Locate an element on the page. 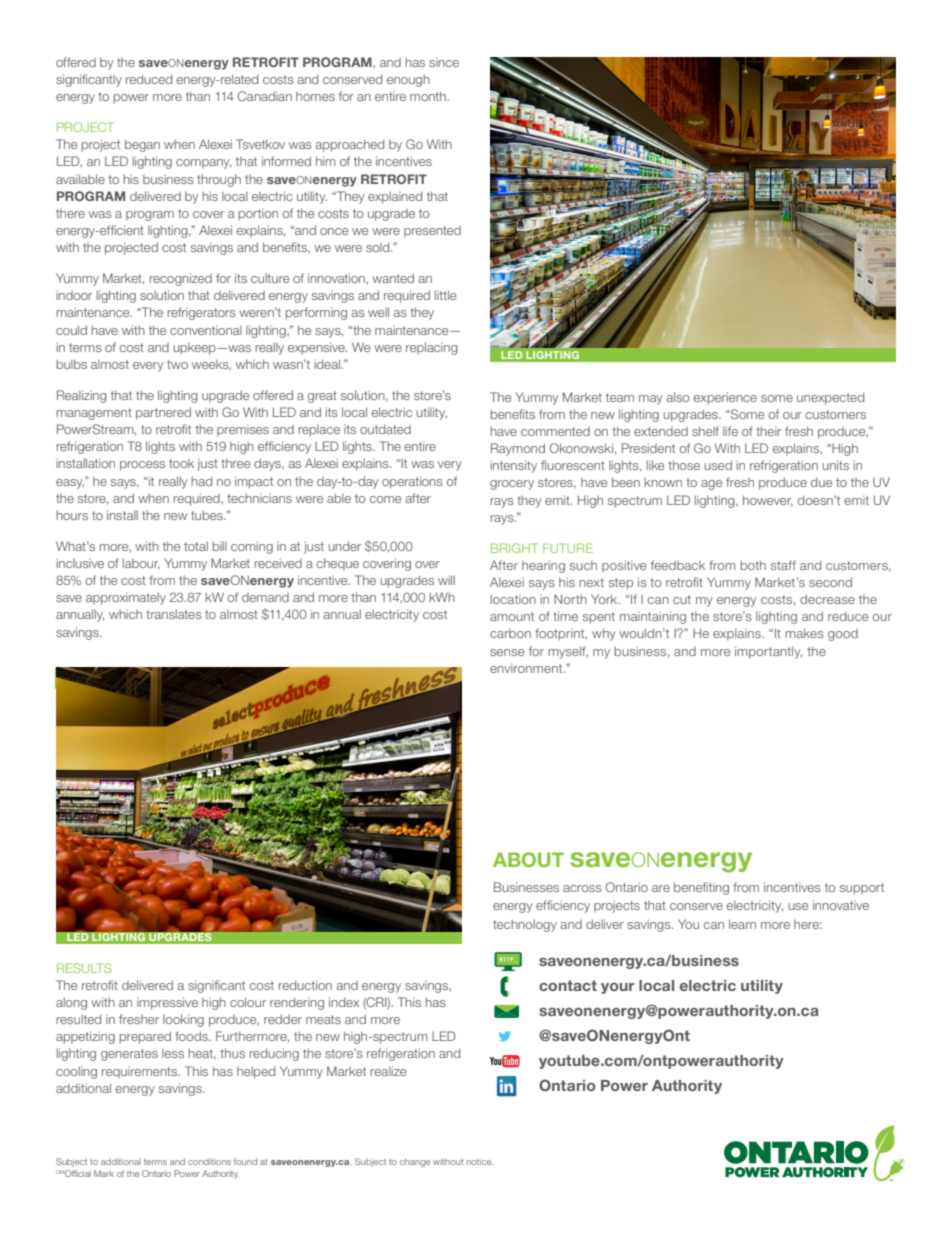 This page has height=1233, width=952. took is located at coordinates (181, 463).
